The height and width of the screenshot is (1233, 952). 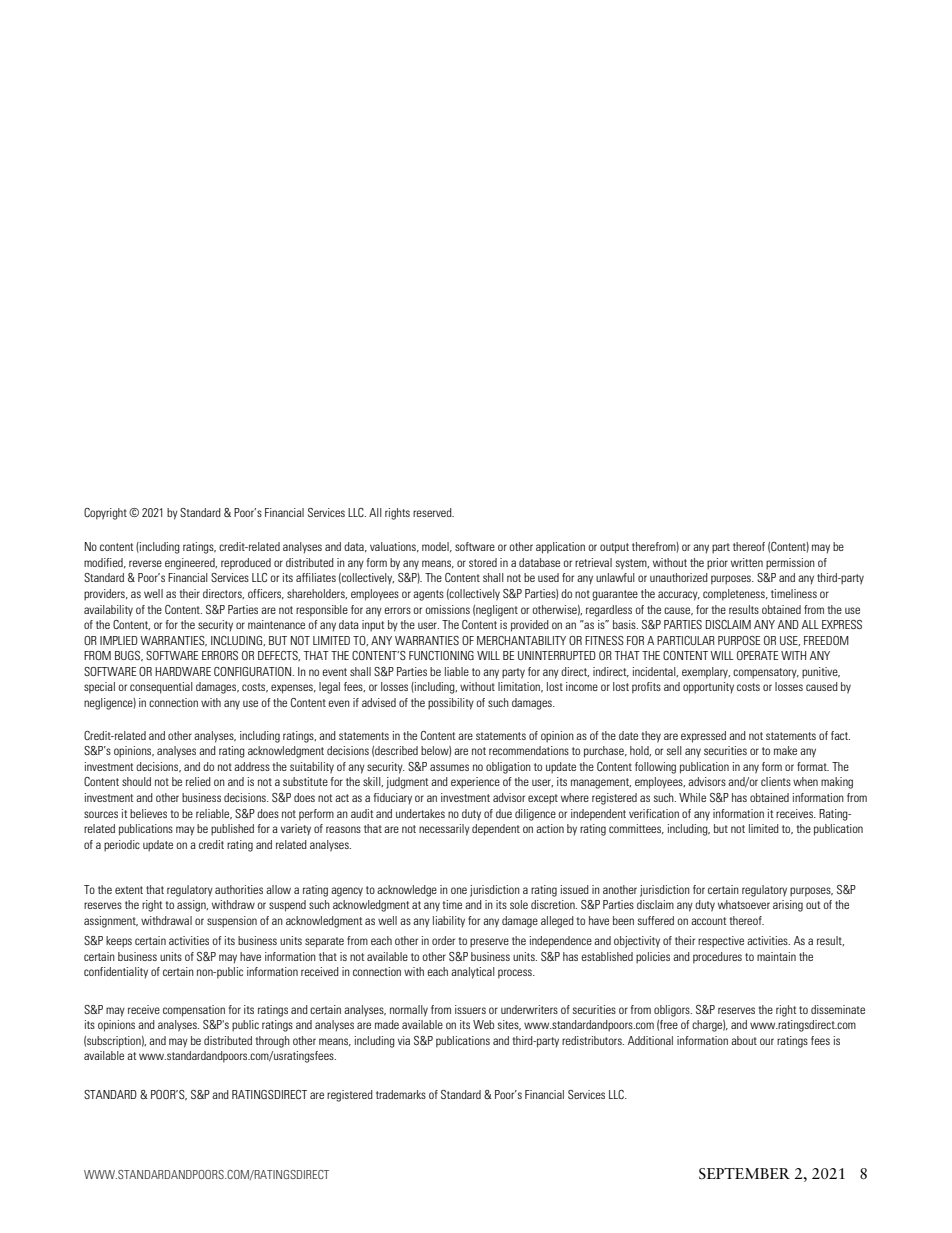 What do you see at coordinates (654, 813) in the screenshot?
I see `verification` at bounding box center [654, 813].
